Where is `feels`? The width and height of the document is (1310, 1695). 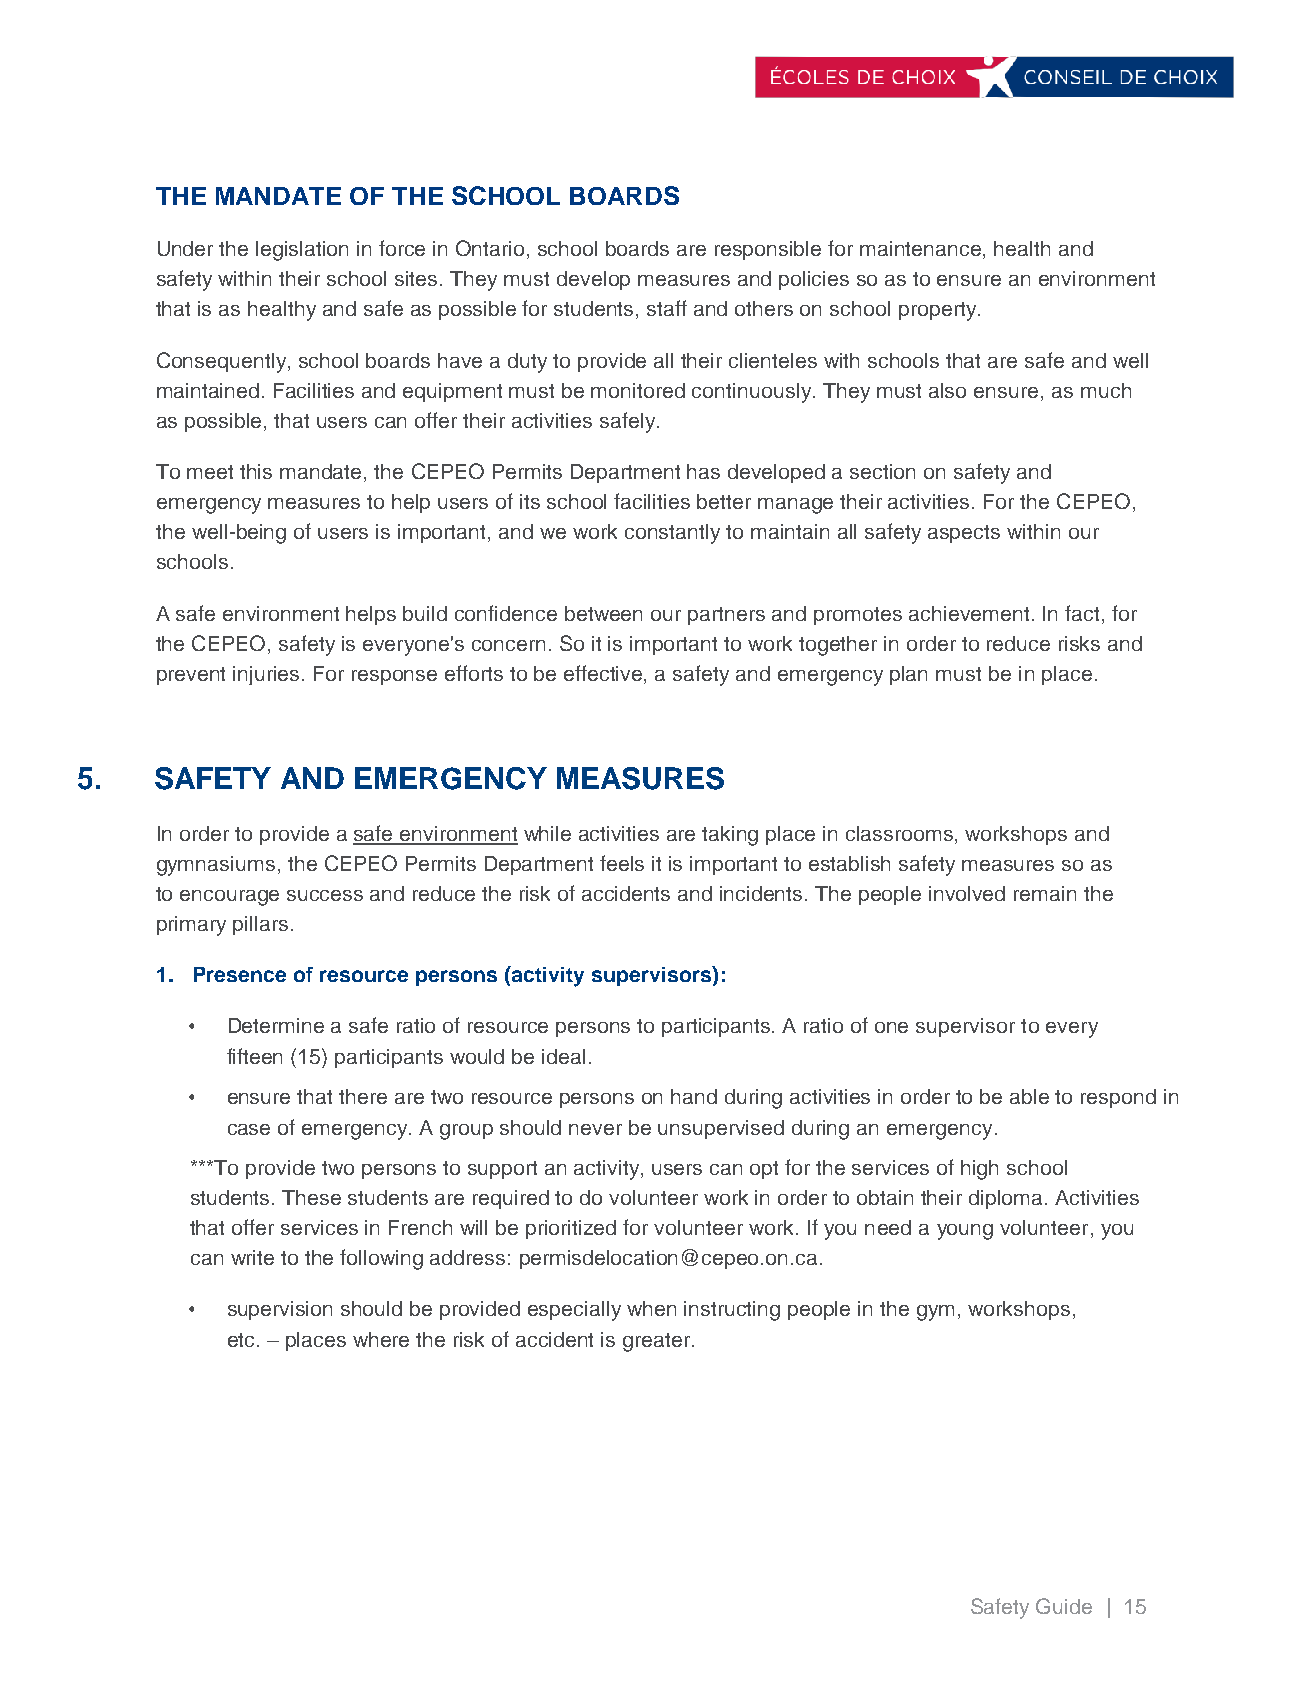 feels is located at coordinates (622, 863).
